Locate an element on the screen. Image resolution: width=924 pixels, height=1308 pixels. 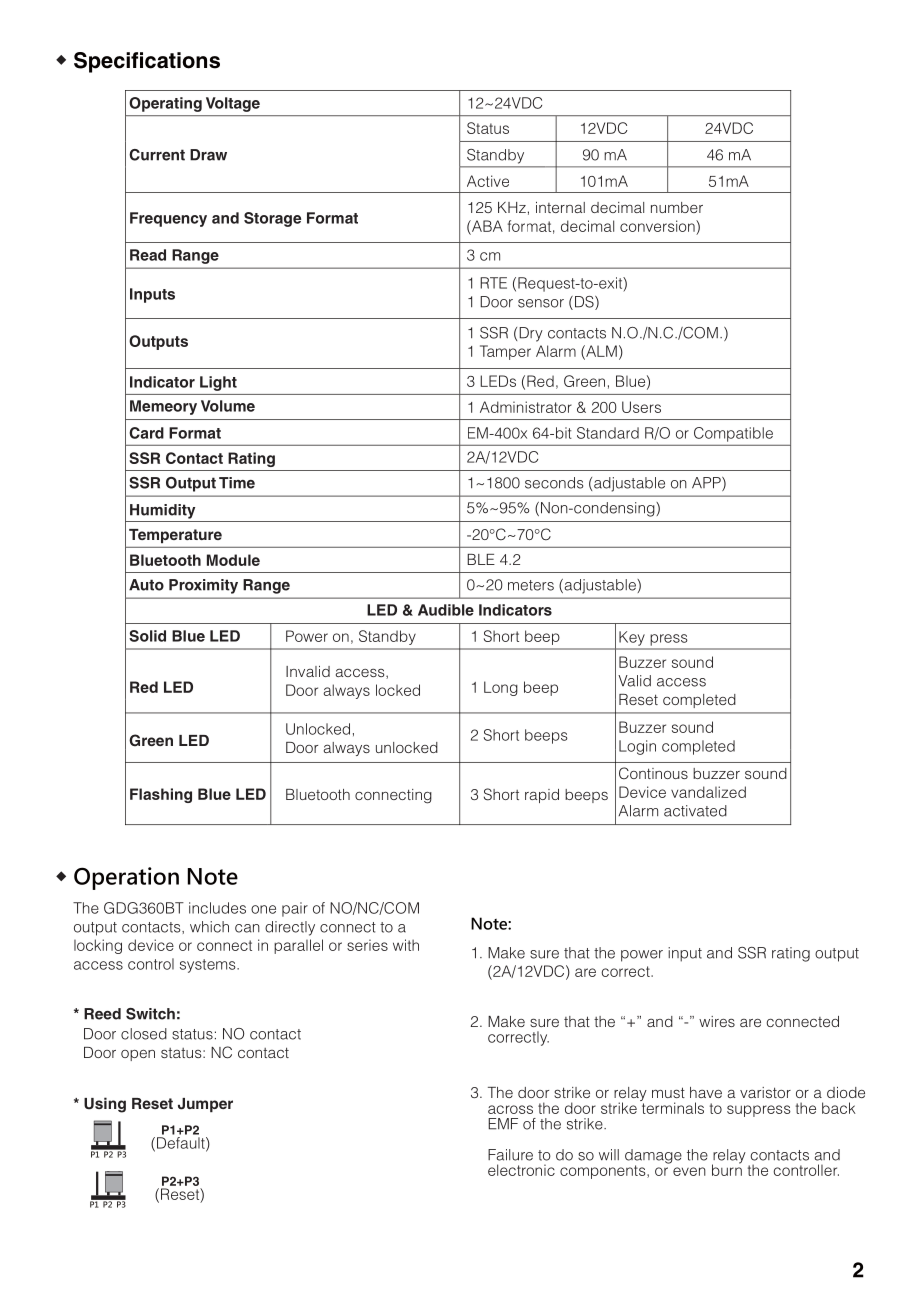
Audible is located at coordinates (446, 610).
